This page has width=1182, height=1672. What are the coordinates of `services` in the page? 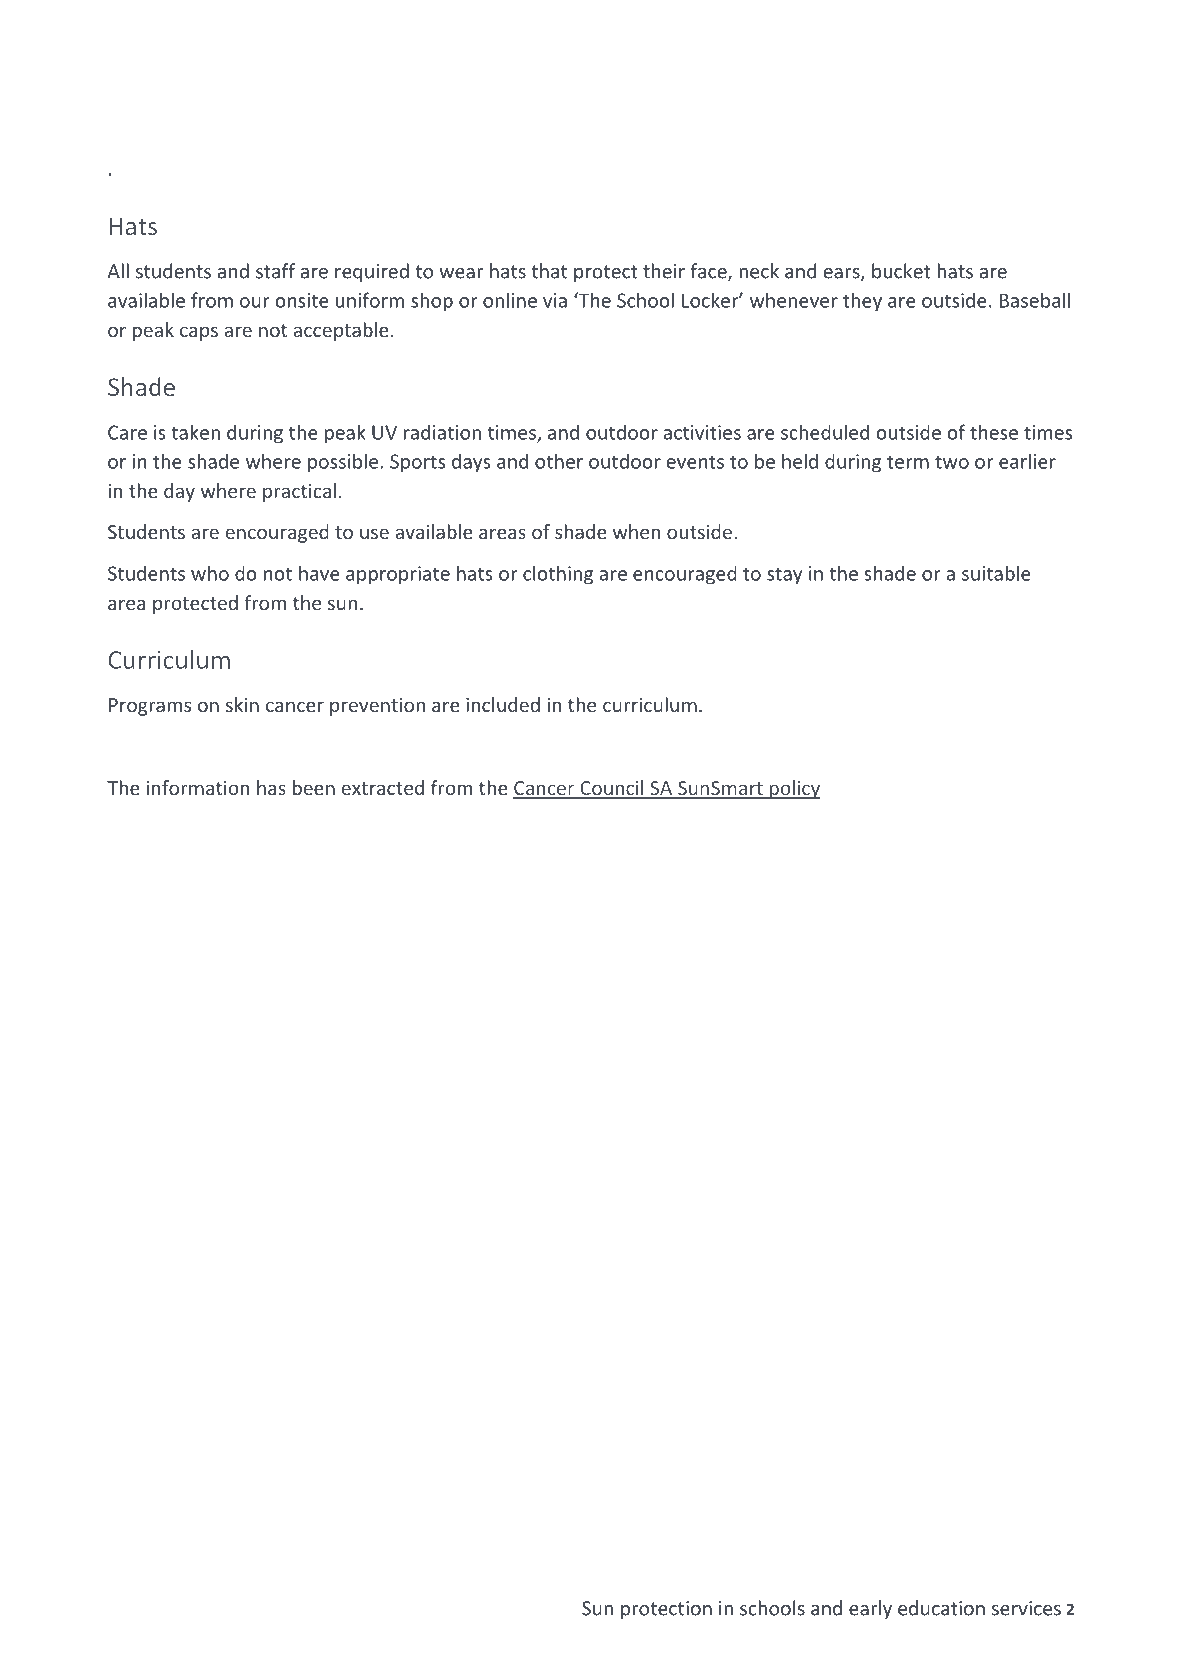 It's located at (1026, 1608).
